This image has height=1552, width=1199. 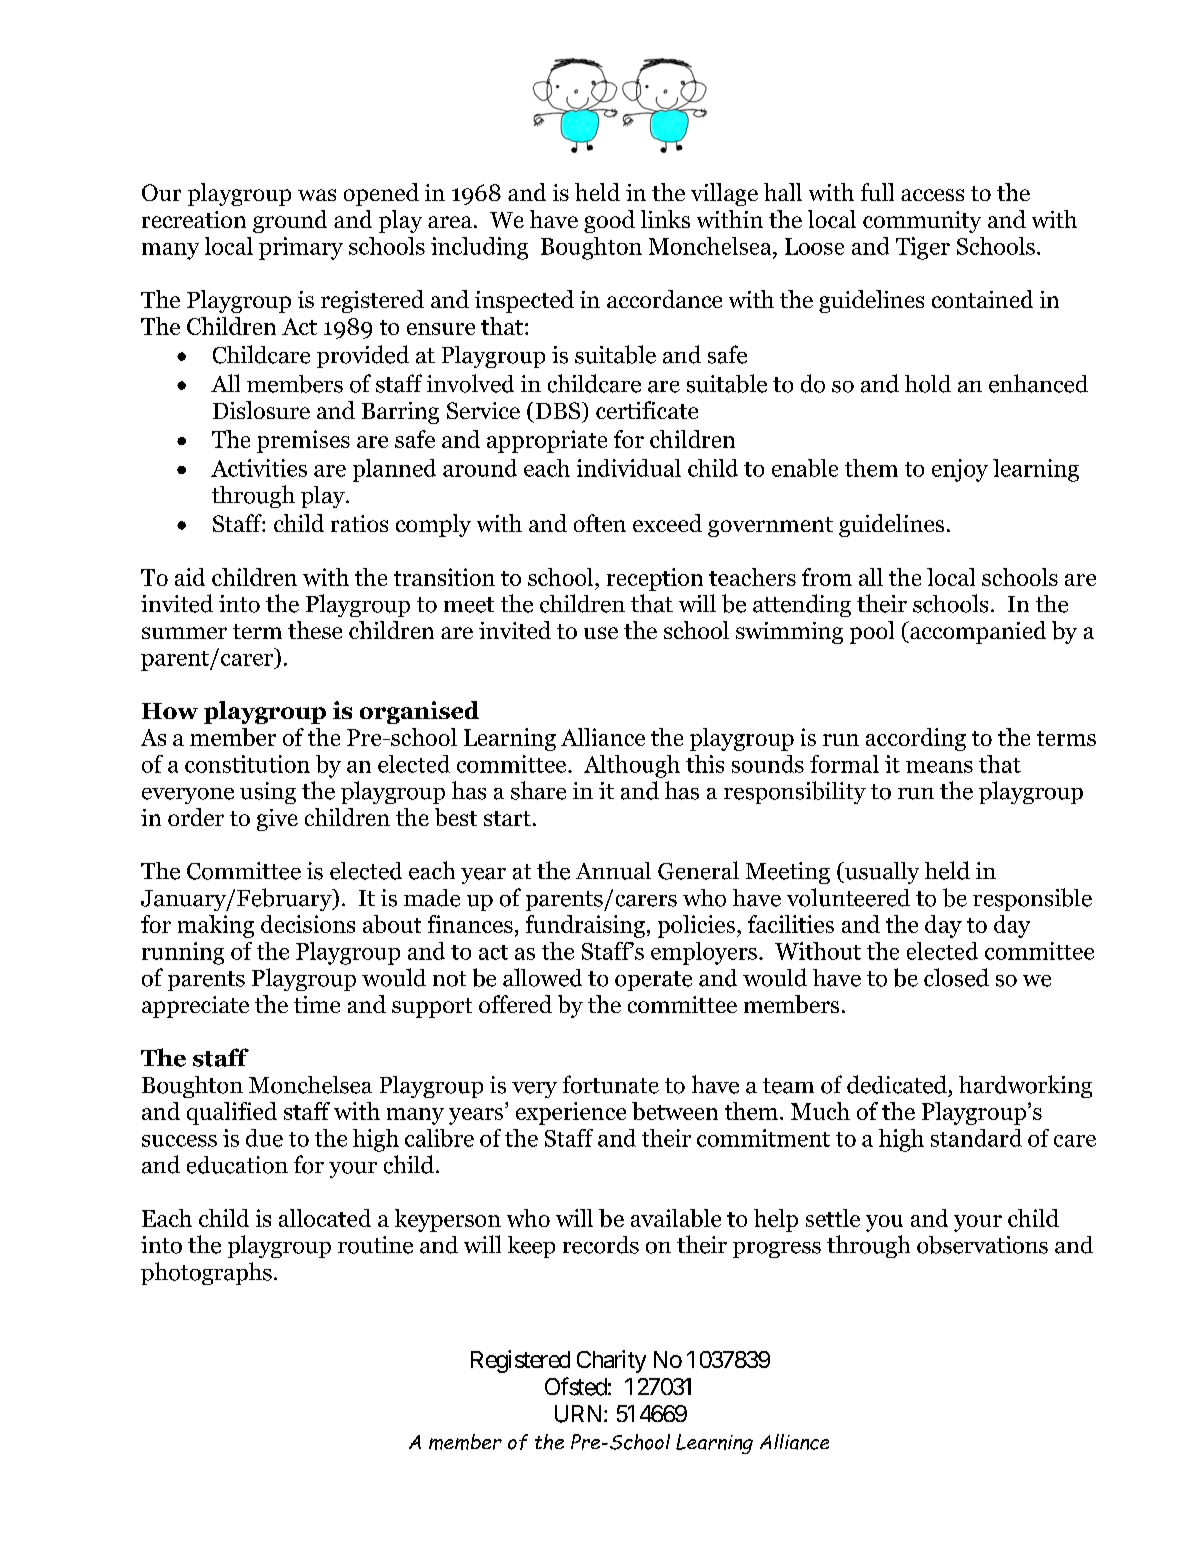 What do you see at coordinates (632, 766) in the image?
I see `Although` at bounding box center [632, 766].
